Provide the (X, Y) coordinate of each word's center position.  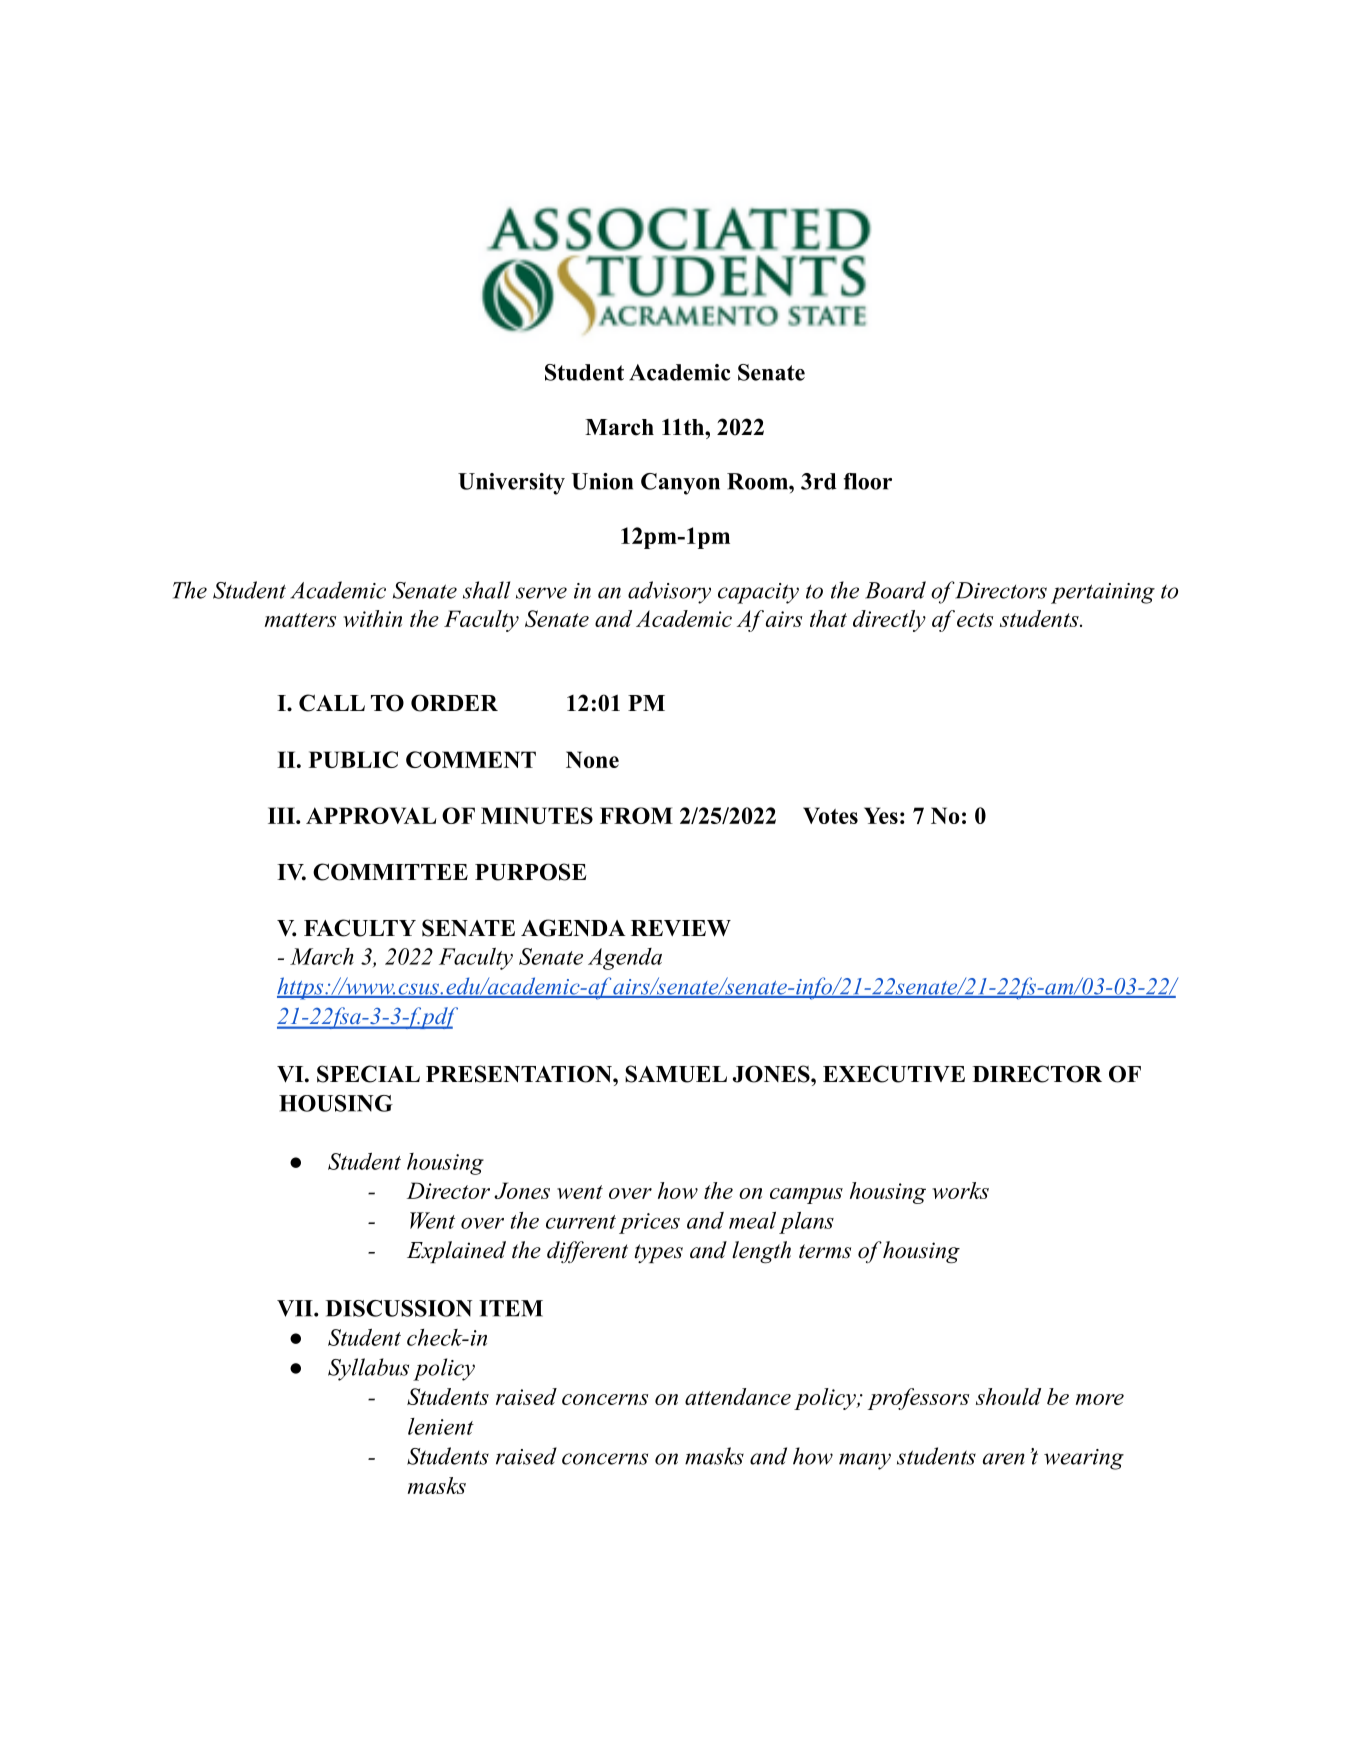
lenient (441, 1426)
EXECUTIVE (894, 1074)
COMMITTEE (390, 872)
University (511, 484)
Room (758, 481)
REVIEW (681, 928)
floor (868, 481)
